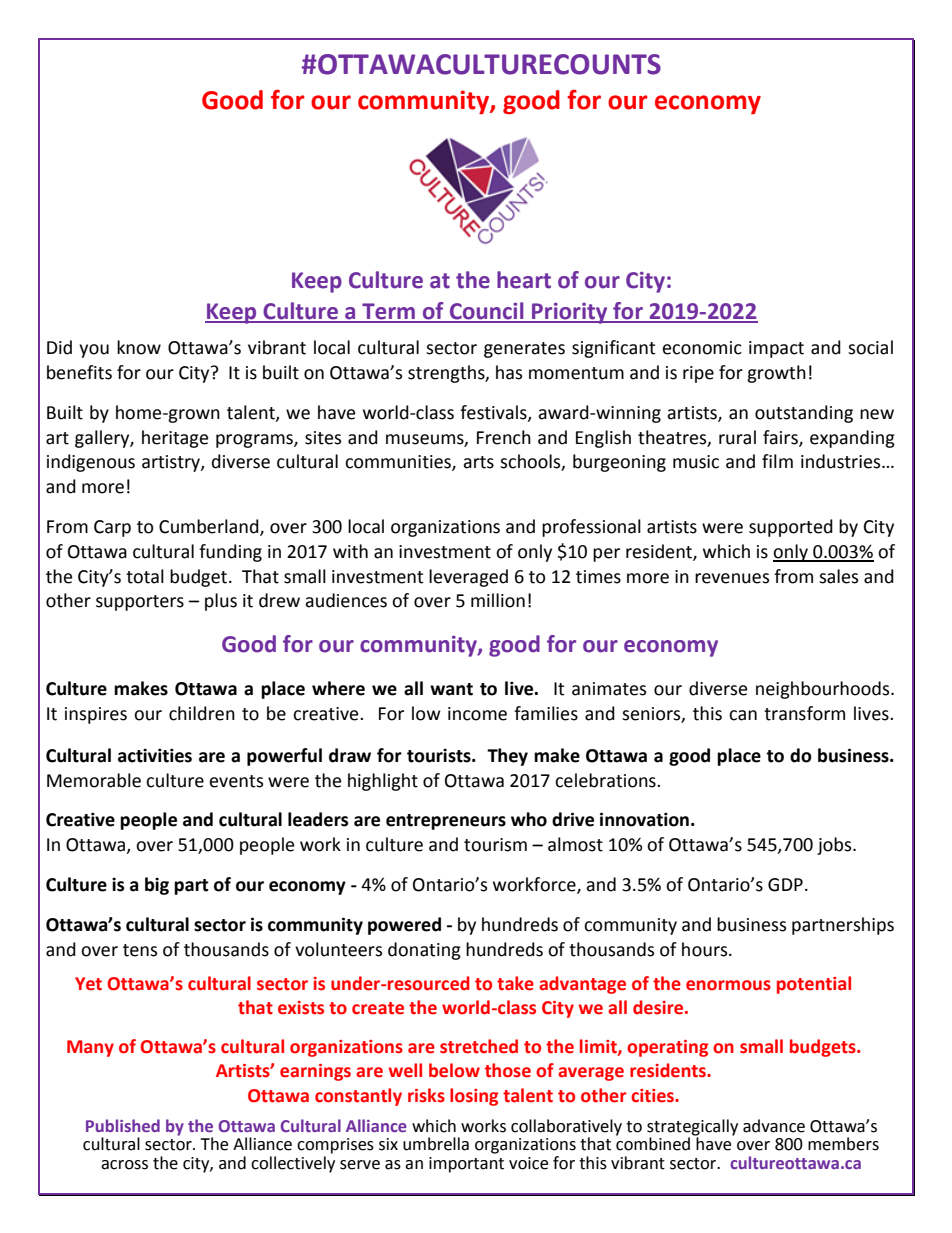  What do you see at coordinates (123, 1125) in the screenshot?
I see `Published` at bounding box center [123, 1125].
